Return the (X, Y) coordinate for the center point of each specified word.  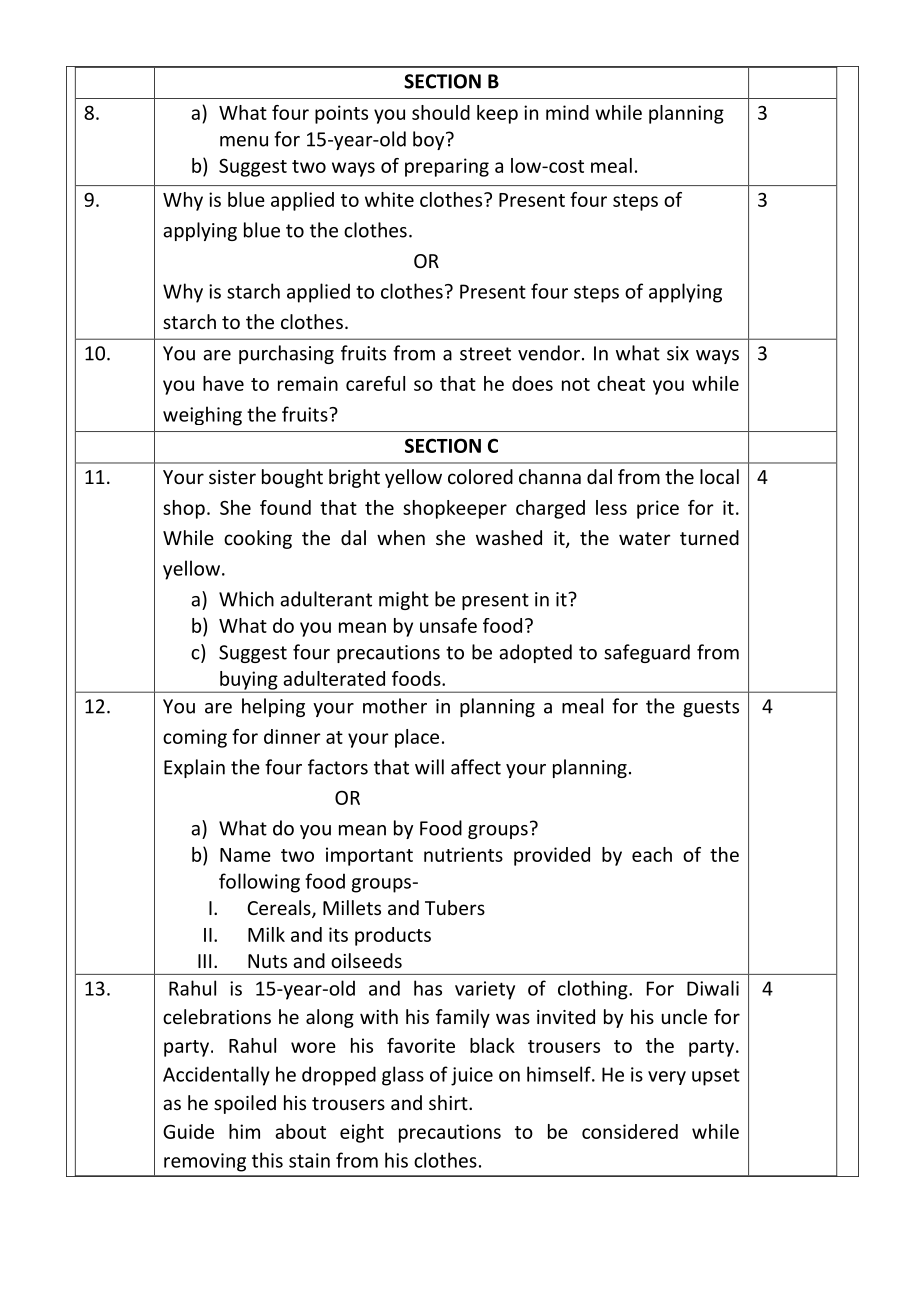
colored (480, 476)
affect (476, 767)
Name (245, 855)
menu (244, 141)
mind (567, 112)
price (658, 509)
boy (430, 140)
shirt (449, 1102)
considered (630, 1131)
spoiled (245, 1104)
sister (232, 477)
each (652, 854)
